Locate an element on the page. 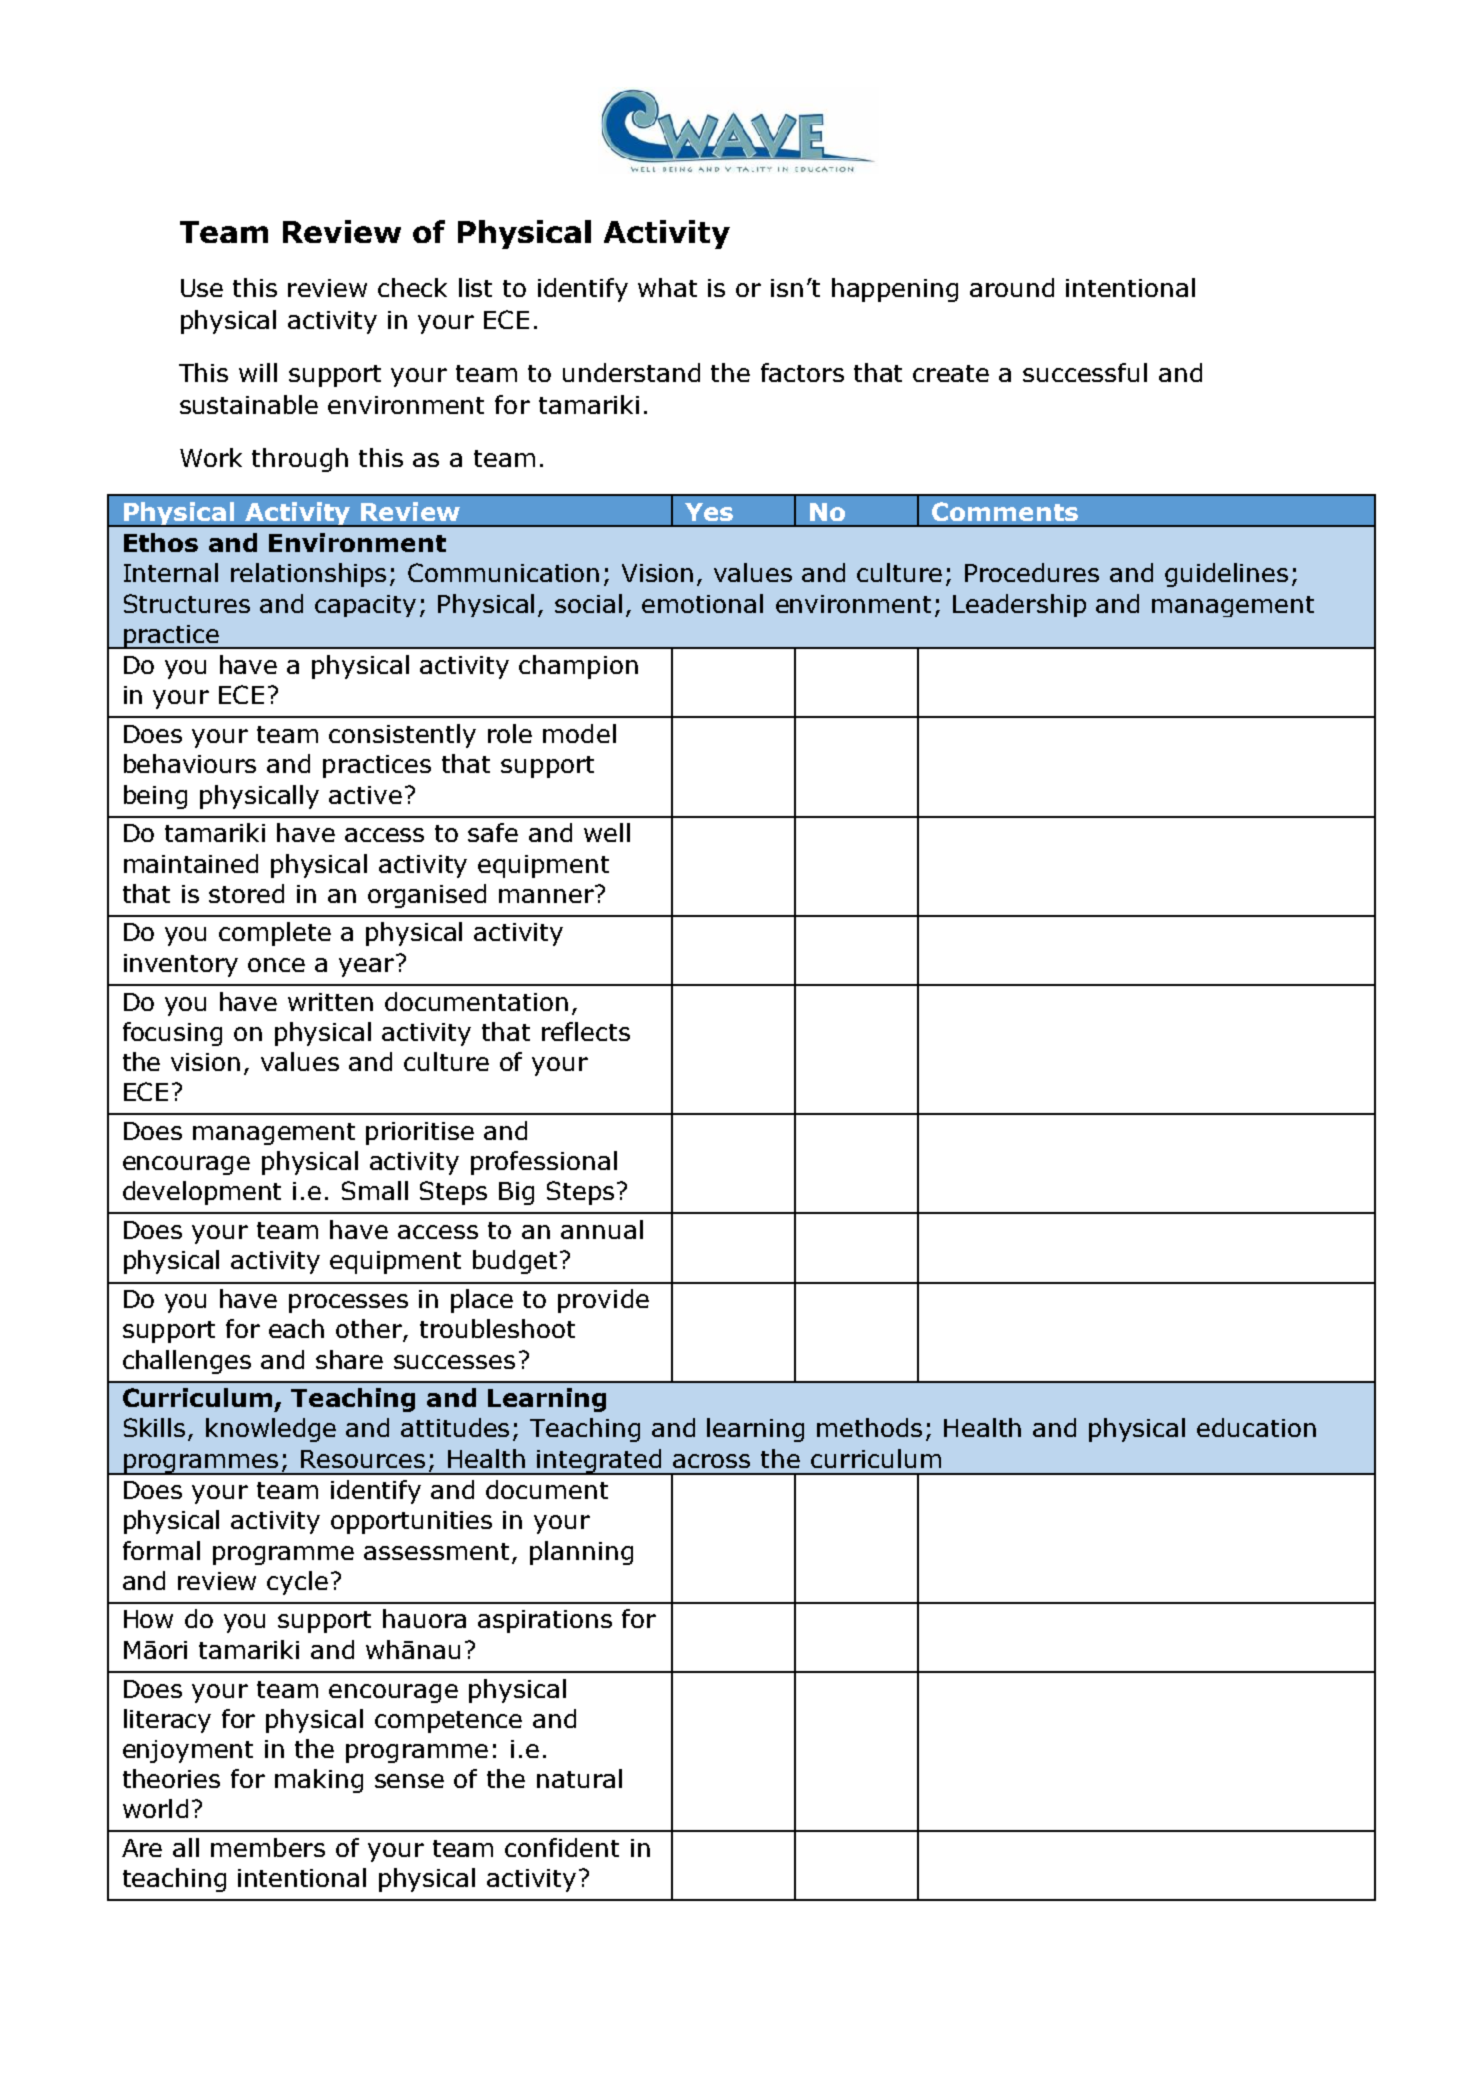 The height and width of the image is (2090, 1478). what is located at coordinates (667, 287).
